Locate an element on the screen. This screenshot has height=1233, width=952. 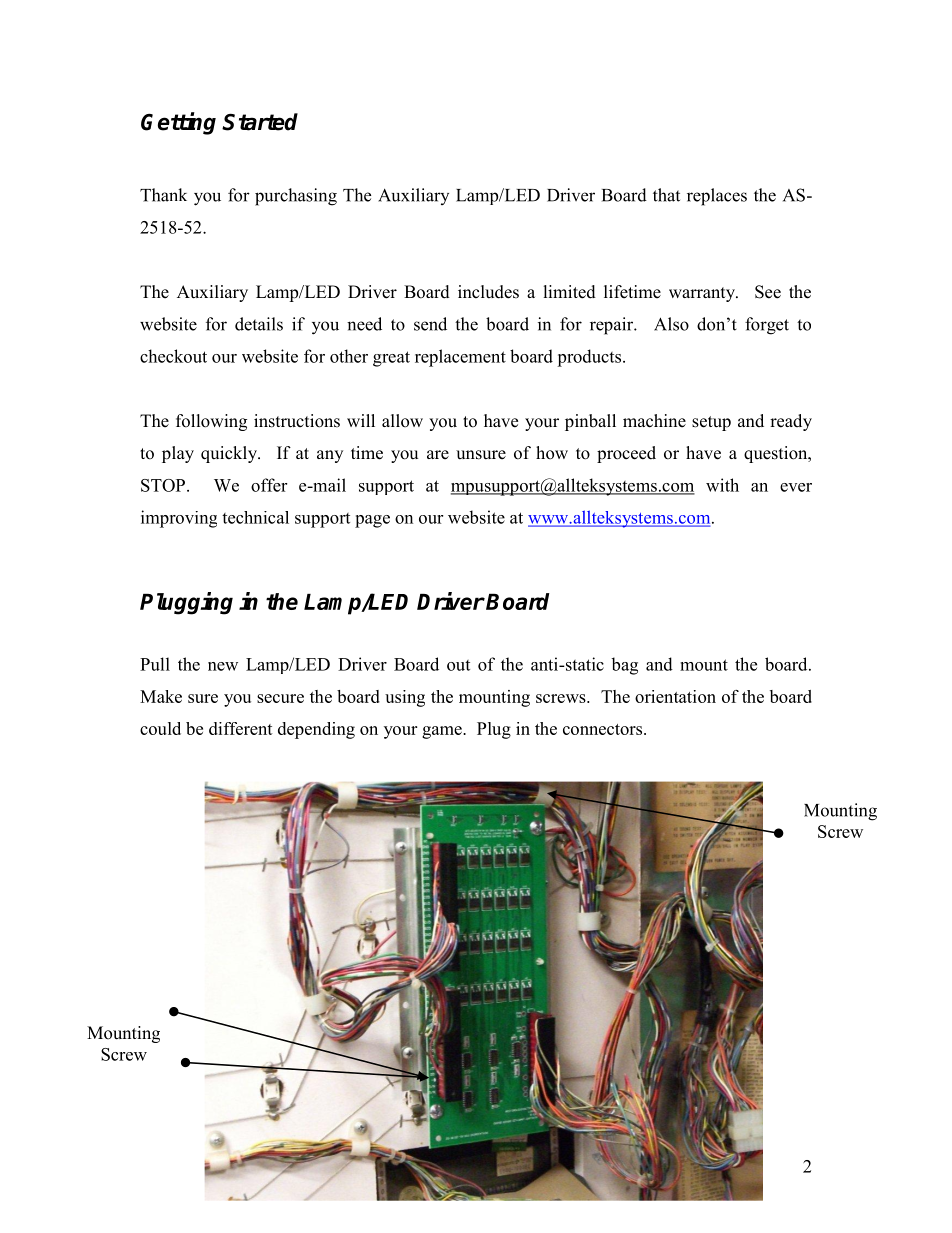
with is located at coordinates (722, 485).
